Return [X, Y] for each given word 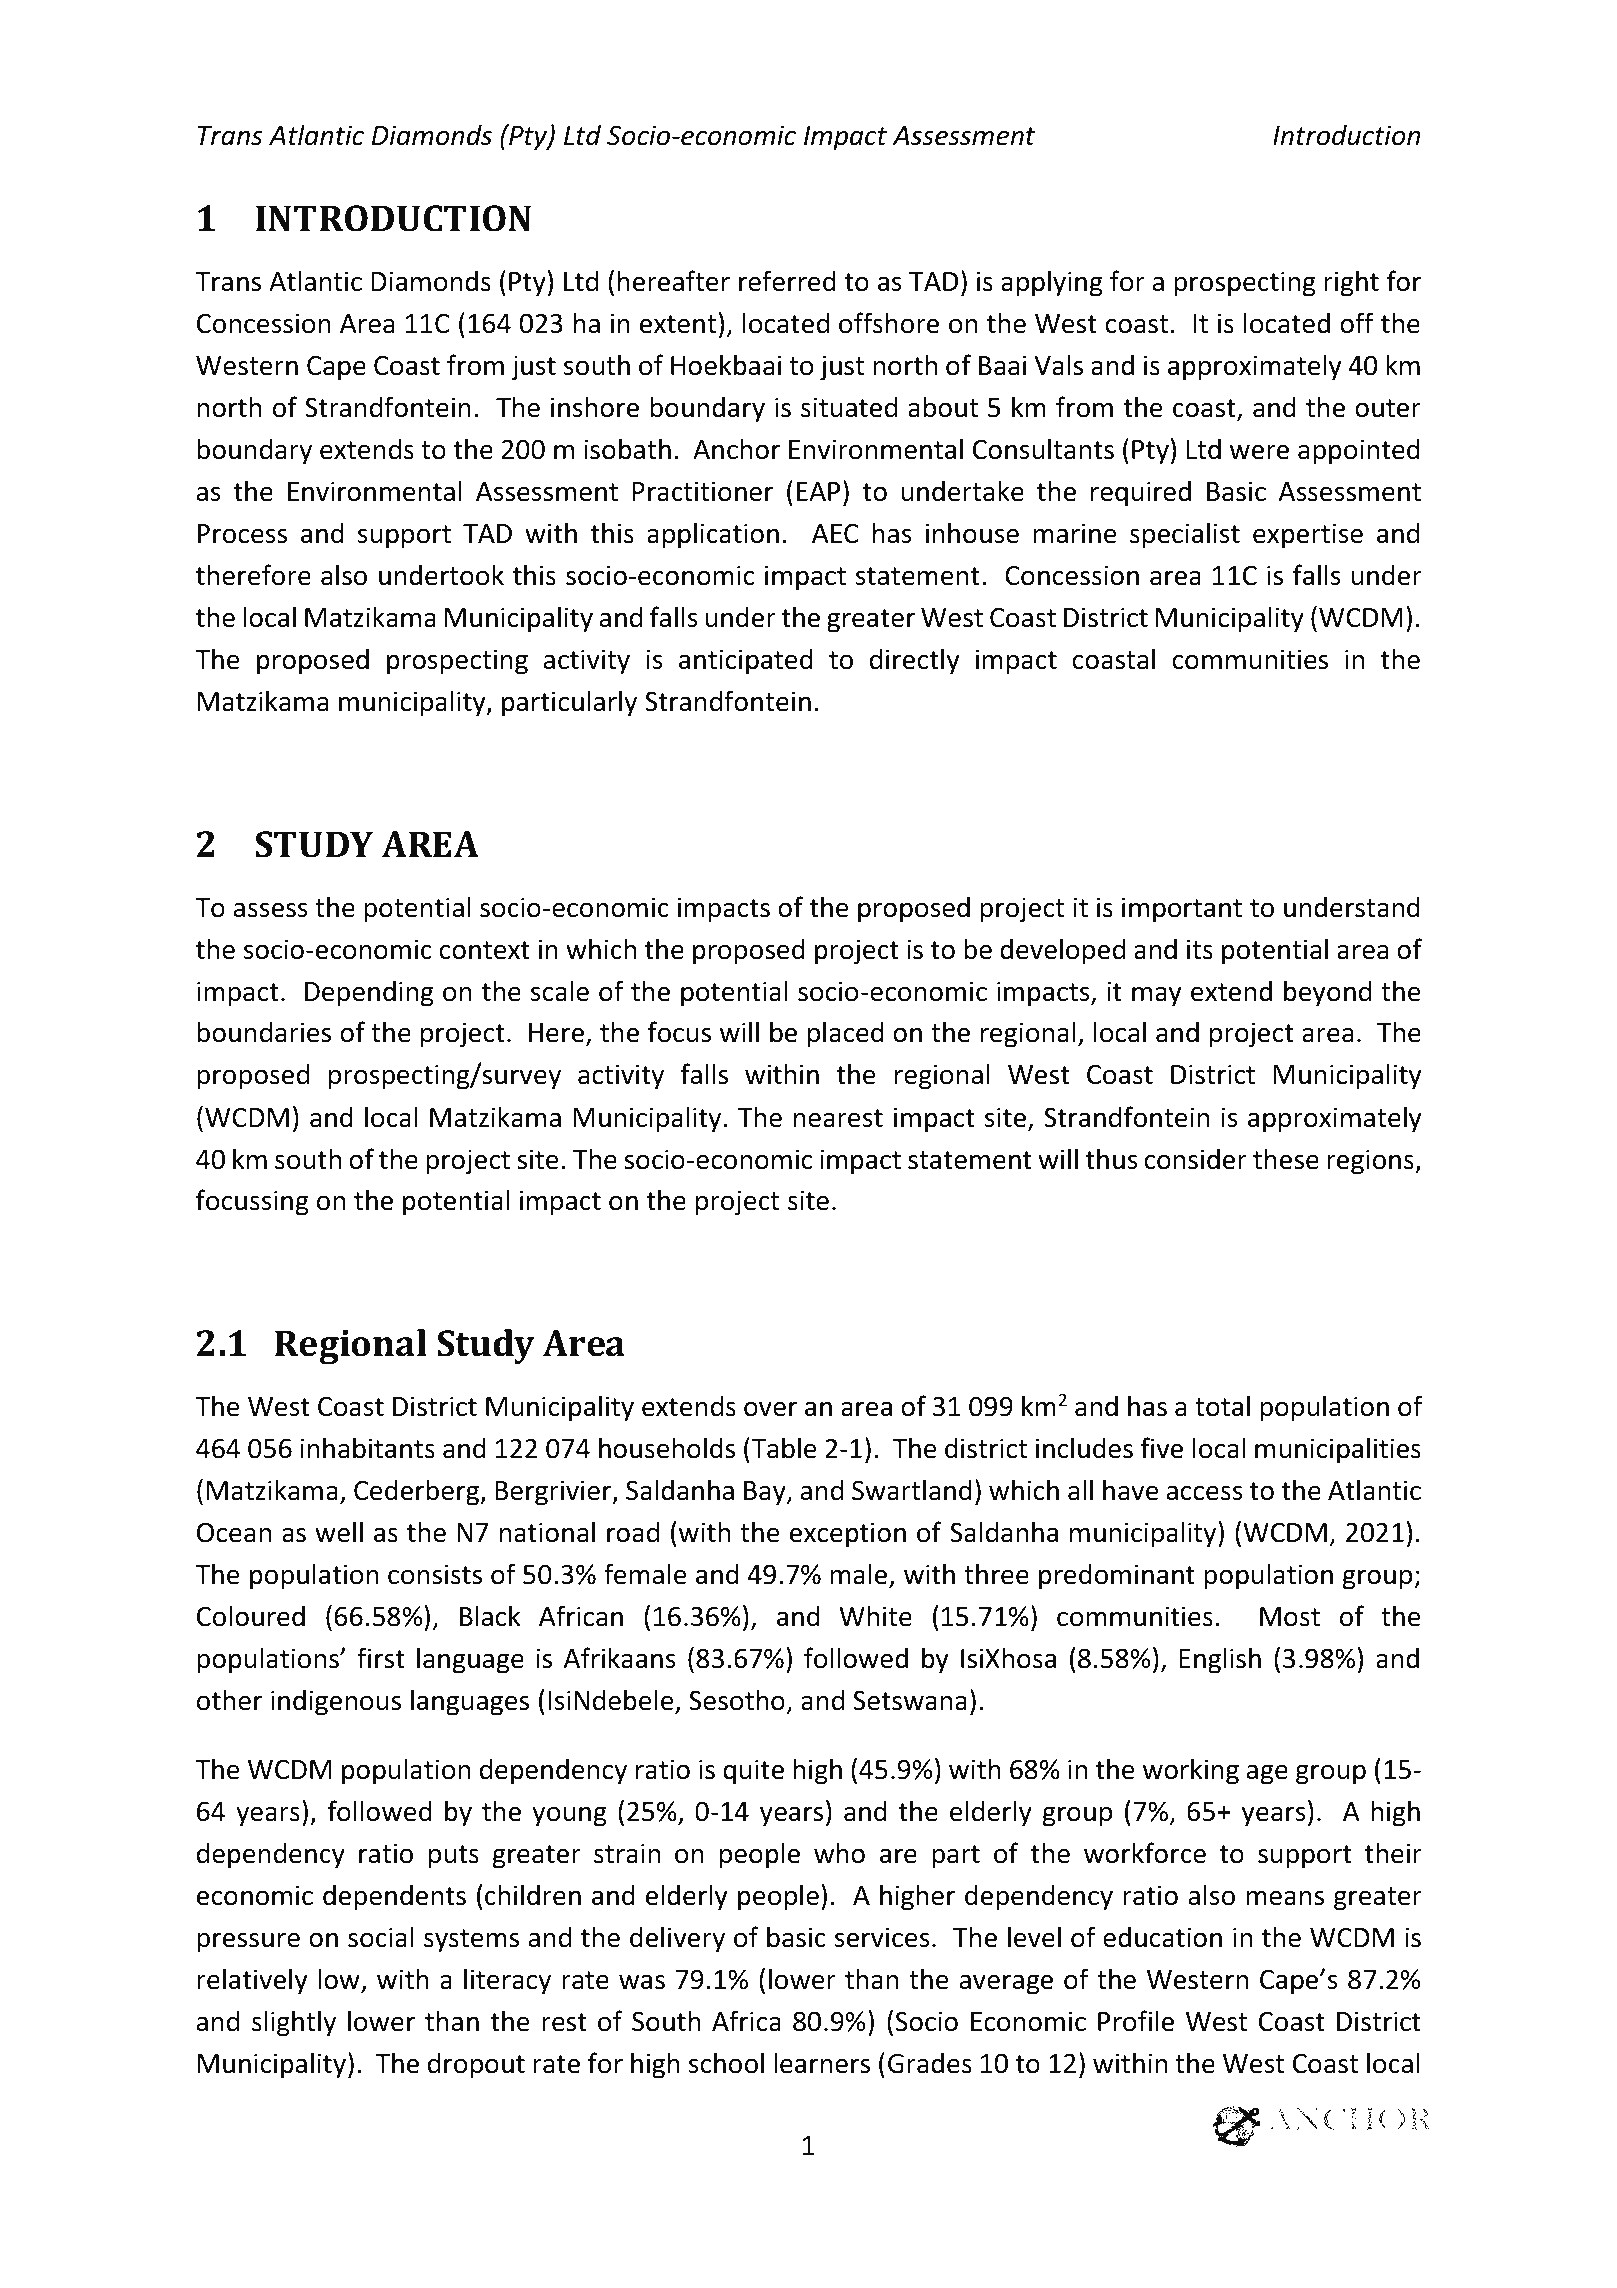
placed [846, 1034]
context [485, 950]
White [875, 1616]
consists [435, 1574]
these [1286, 1159]
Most [1290, 1617]
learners [822, 2063]
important [1182, 910]
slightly [294, 2023]
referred [787, 281]
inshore [595, 407]
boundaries [264, 1032]
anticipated [746, 661]
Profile [1136, 2021]
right [1351, 283]
